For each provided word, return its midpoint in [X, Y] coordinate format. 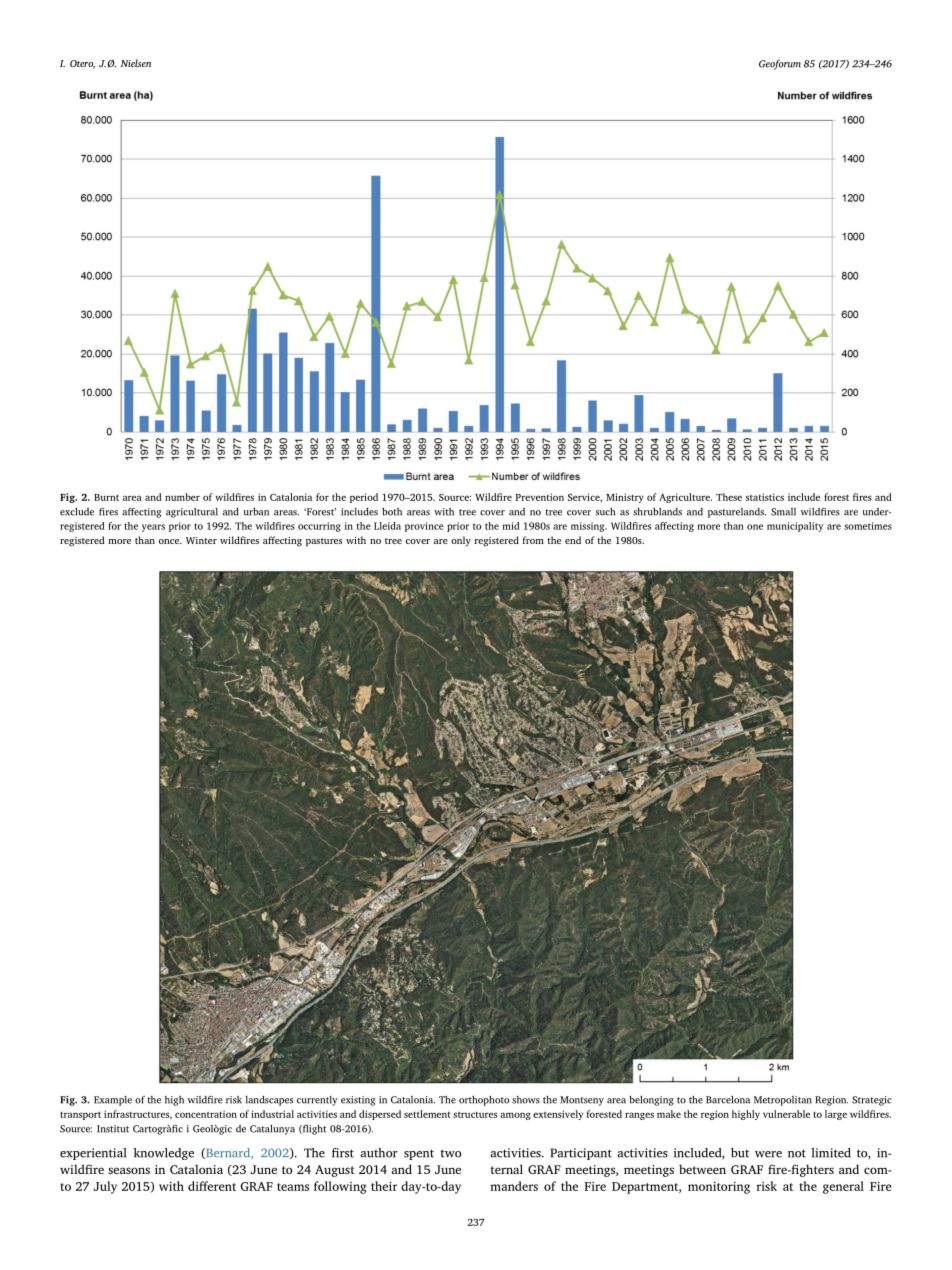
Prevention [540, 497]
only [461, 541]
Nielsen [136, 63]
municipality [795, 527]
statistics [765, 497]
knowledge [164, 1154]
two [450, 1153]
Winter [201, 540]
